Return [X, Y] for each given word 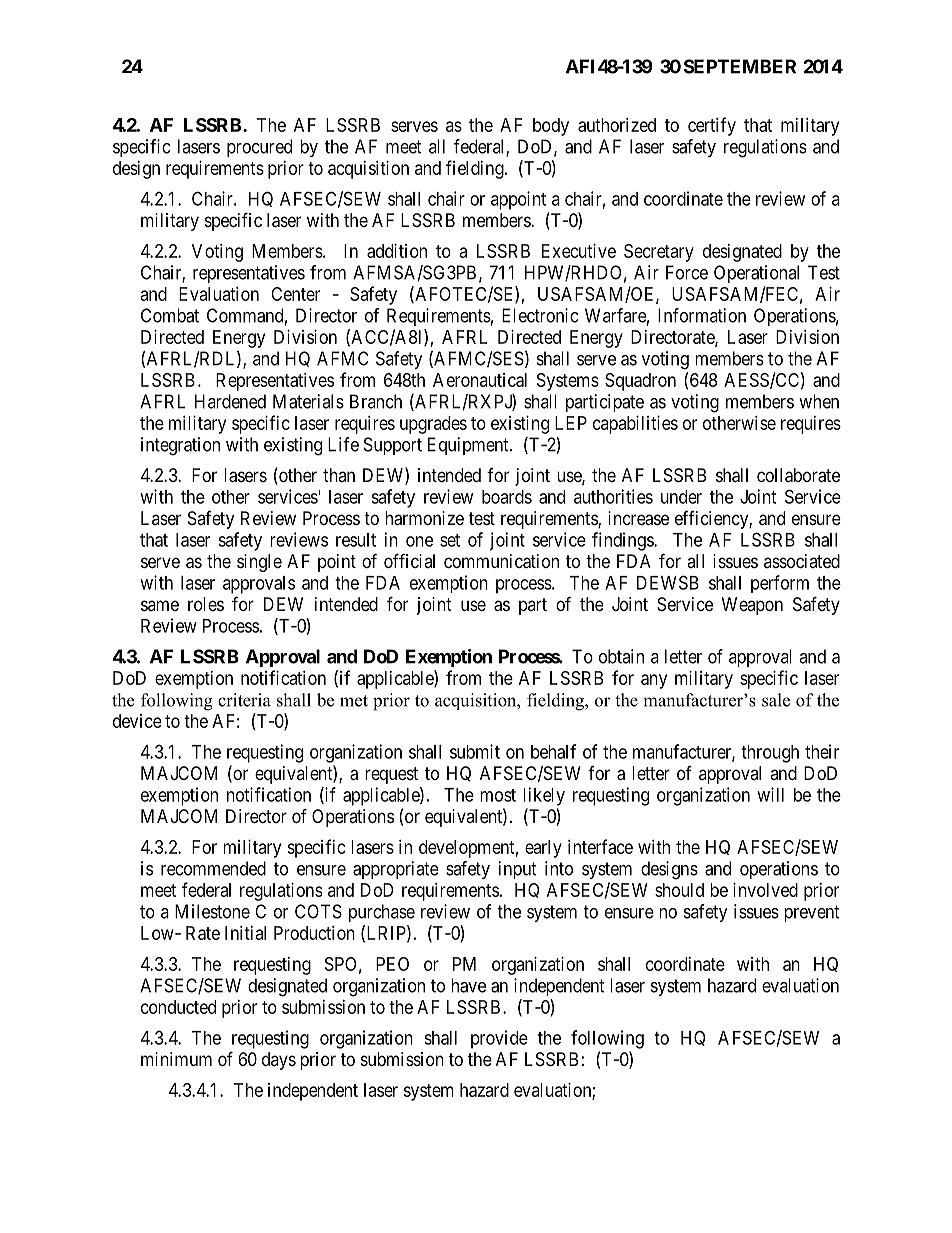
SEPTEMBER [740, 66]
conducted [178, 1007]
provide [499, 1039]
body [551, 127]
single [259, 563]
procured [259, 148]
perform [780, 584]
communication [501, 561]
